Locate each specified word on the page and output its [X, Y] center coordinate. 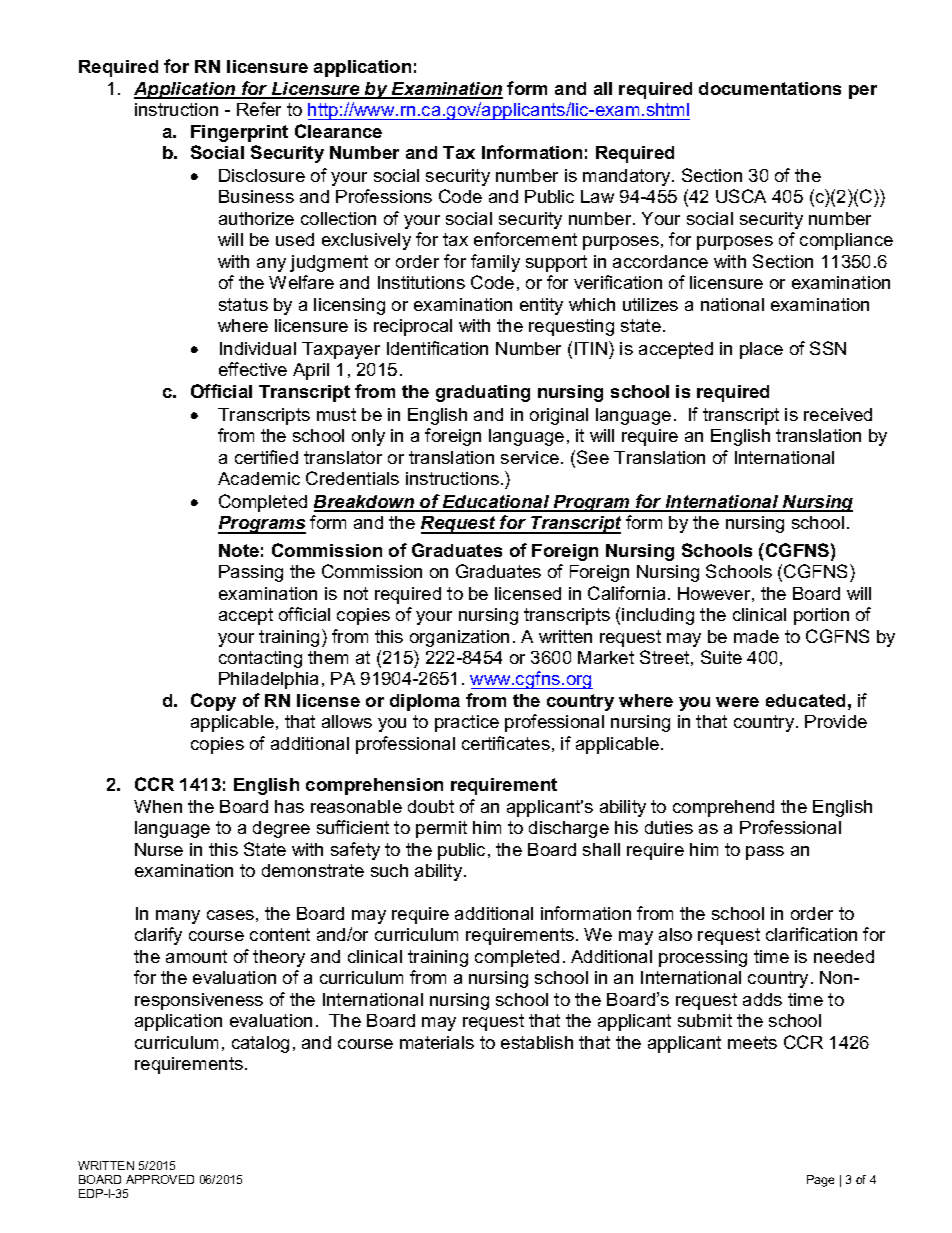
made [756, 636]
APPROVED [160, 1179]
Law [597, 196]
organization [459, 638]
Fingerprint [239, 133]
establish [537, 1042]
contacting [260, 659]
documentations [770, 88]
